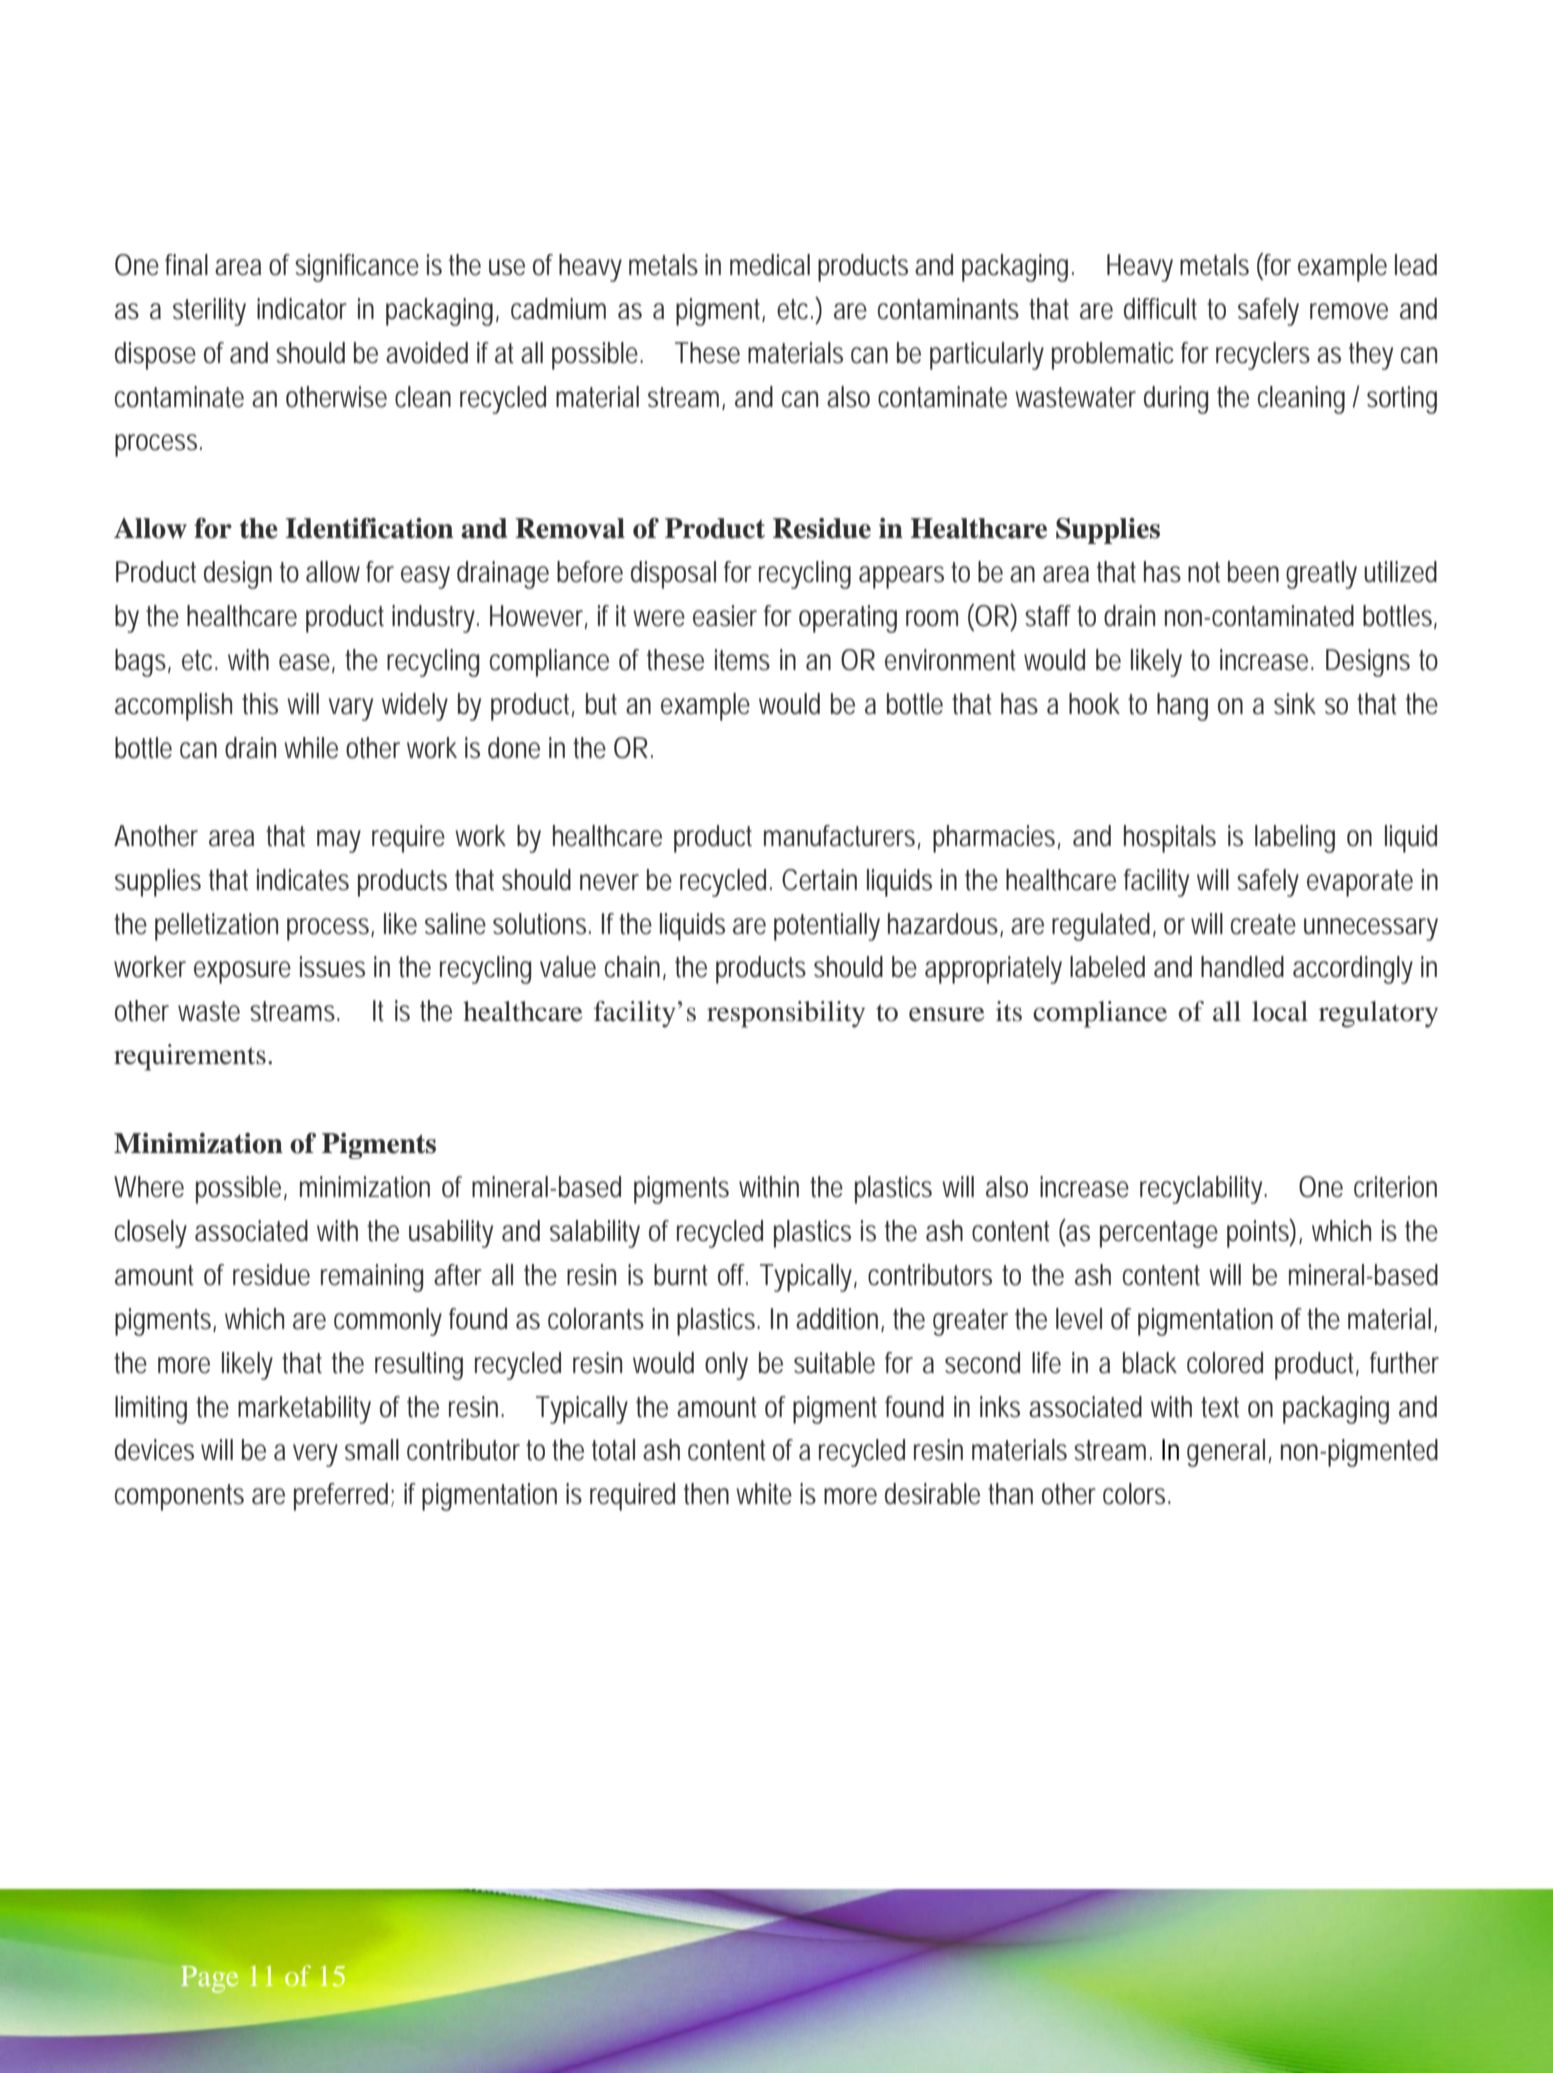 Image resolution: width=1553 pixels, height=2073 pixels. I want to click on colors, so click(1137, 1494).
